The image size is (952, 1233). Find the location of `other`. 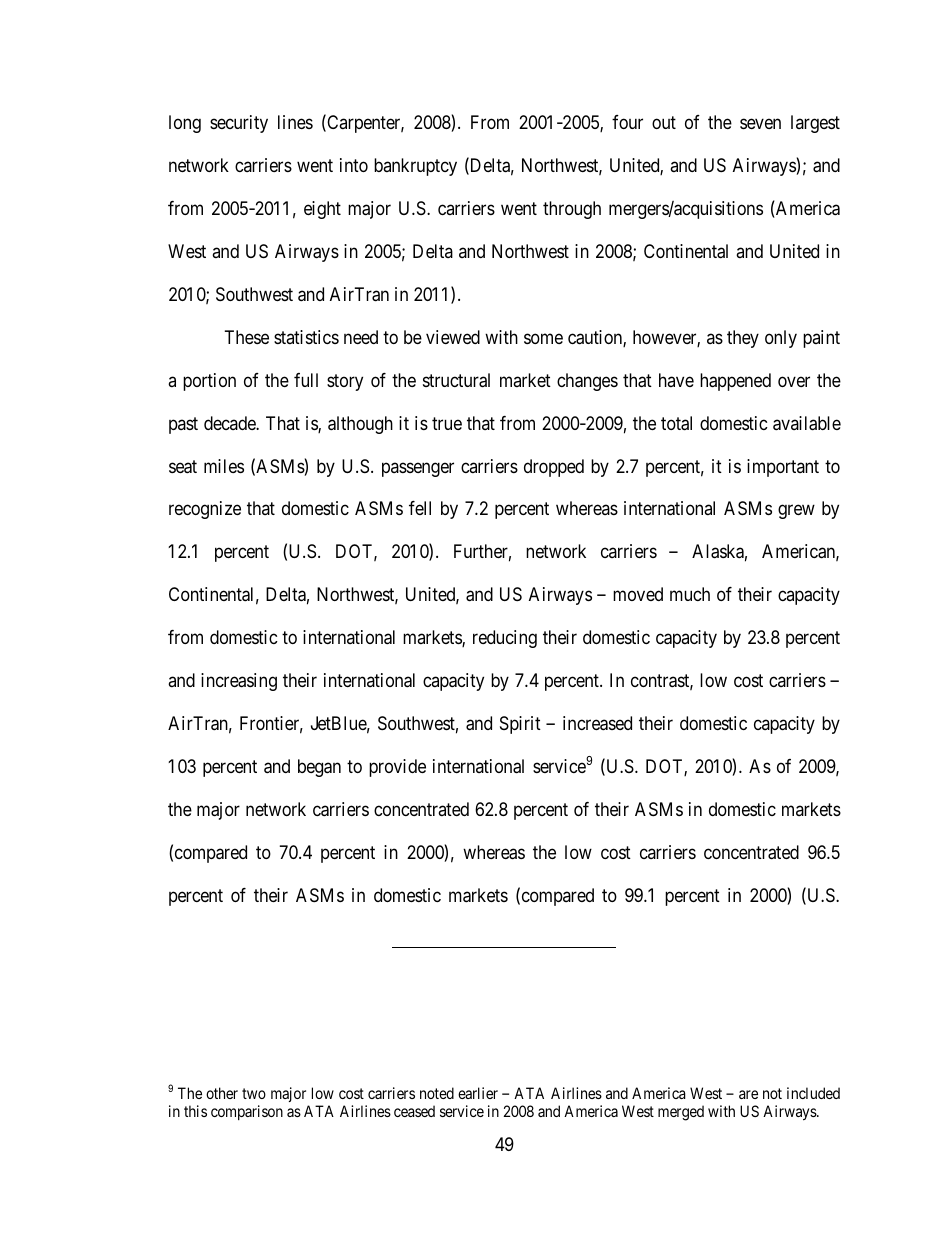

other is located at coordinates (222, 1093).
